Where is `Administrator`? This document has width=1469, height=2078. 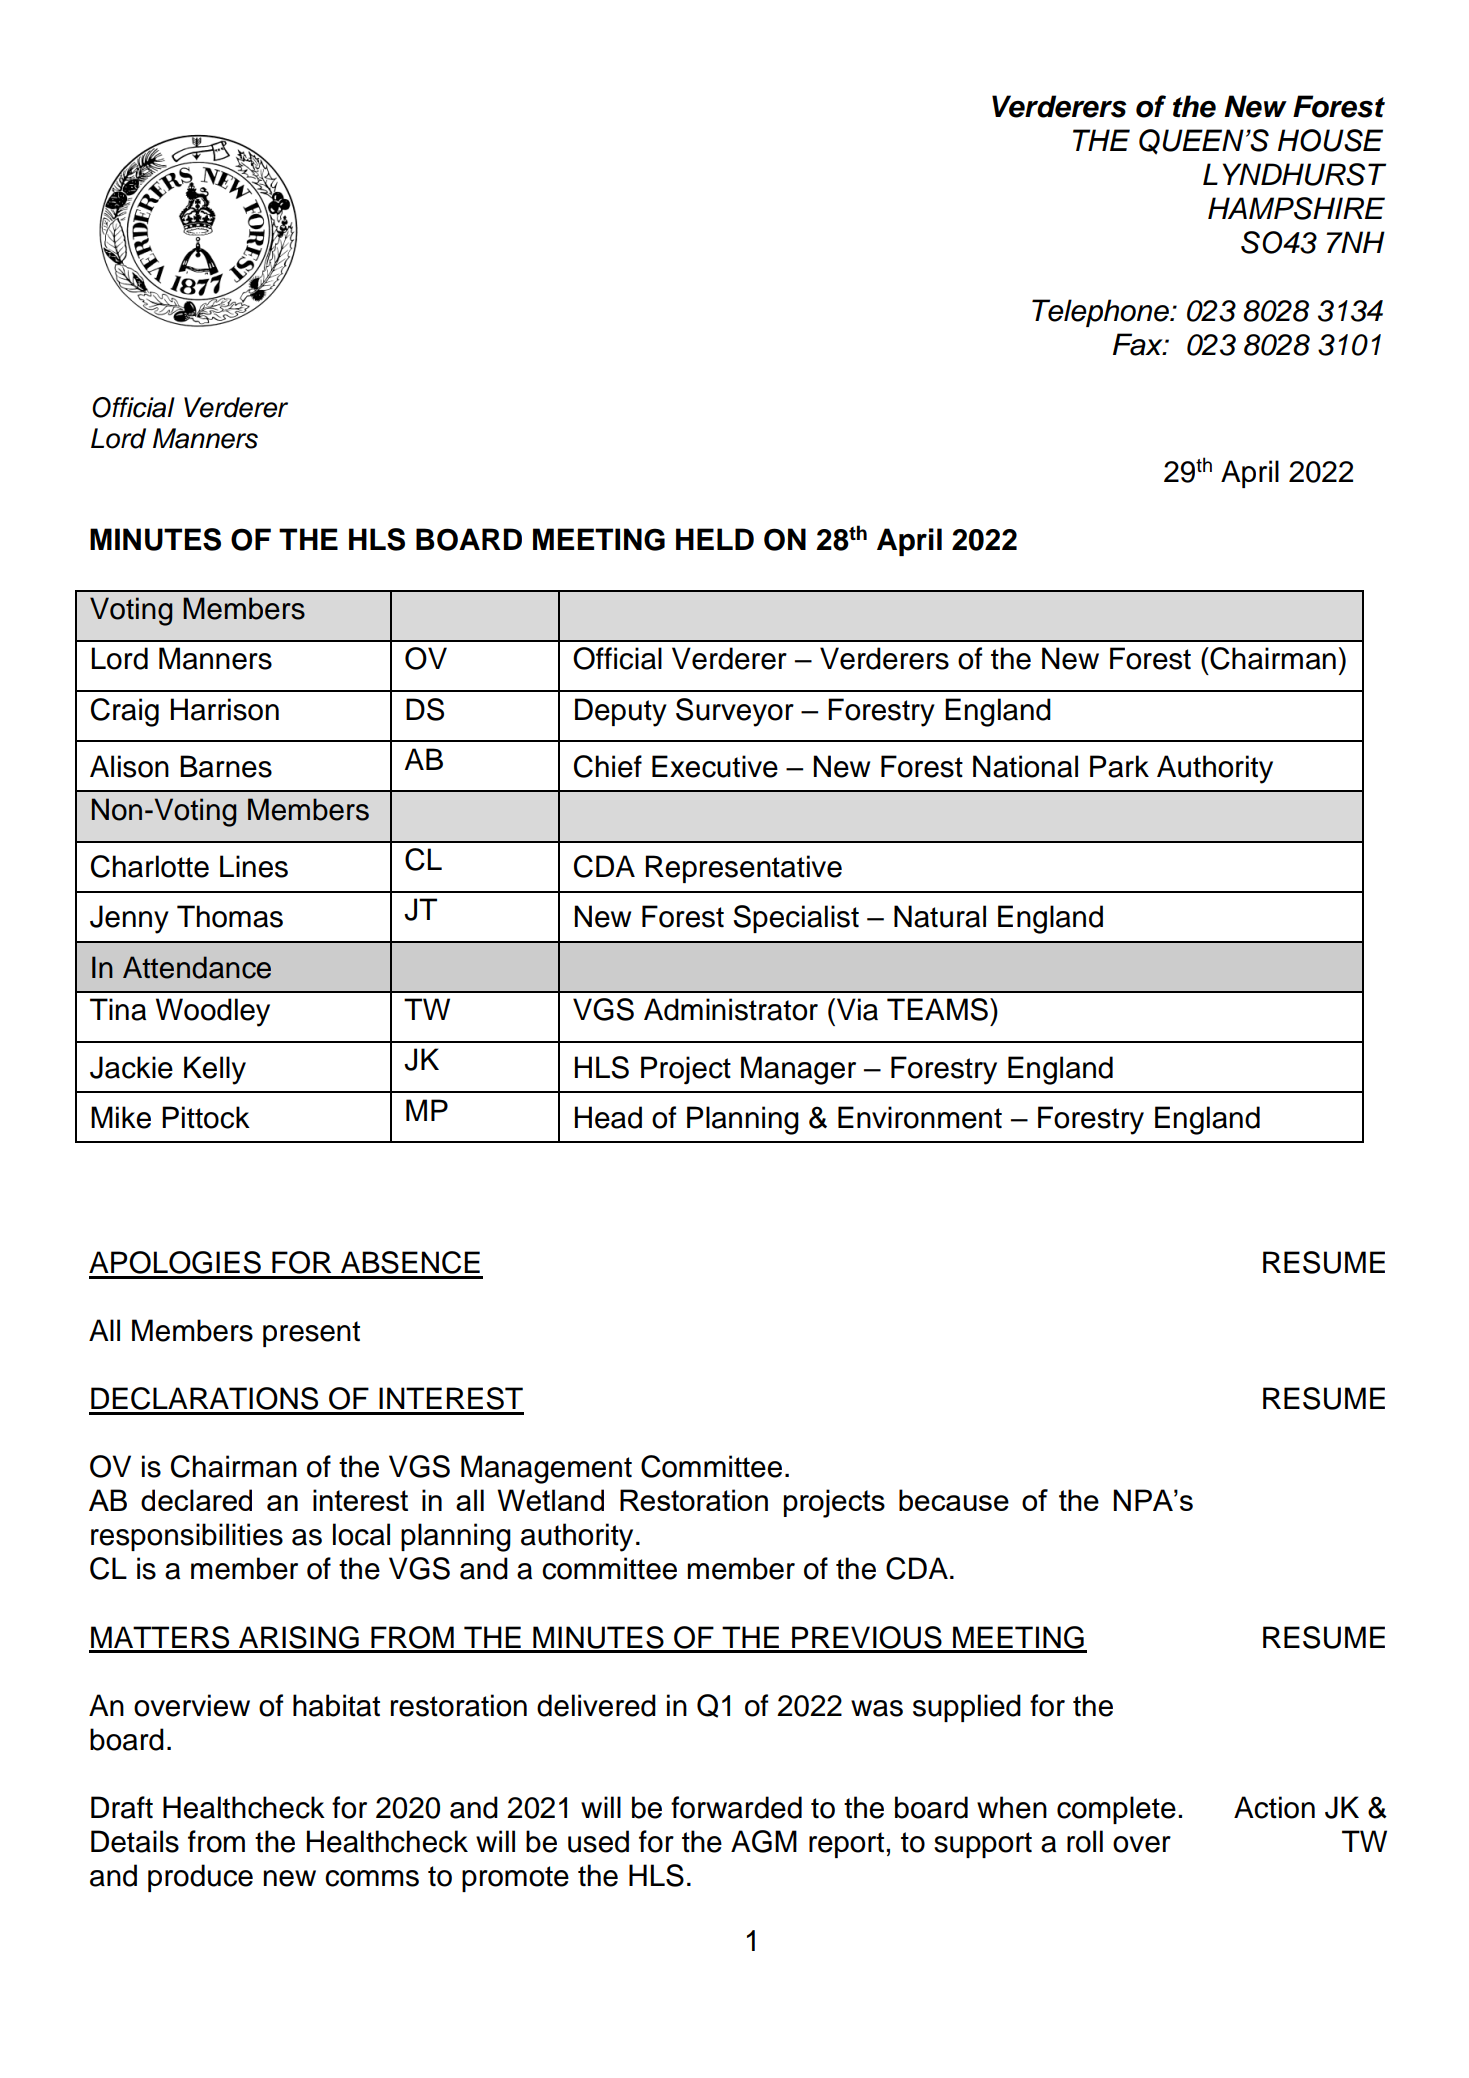 Administrator is located at coordinates (731, 1009).
